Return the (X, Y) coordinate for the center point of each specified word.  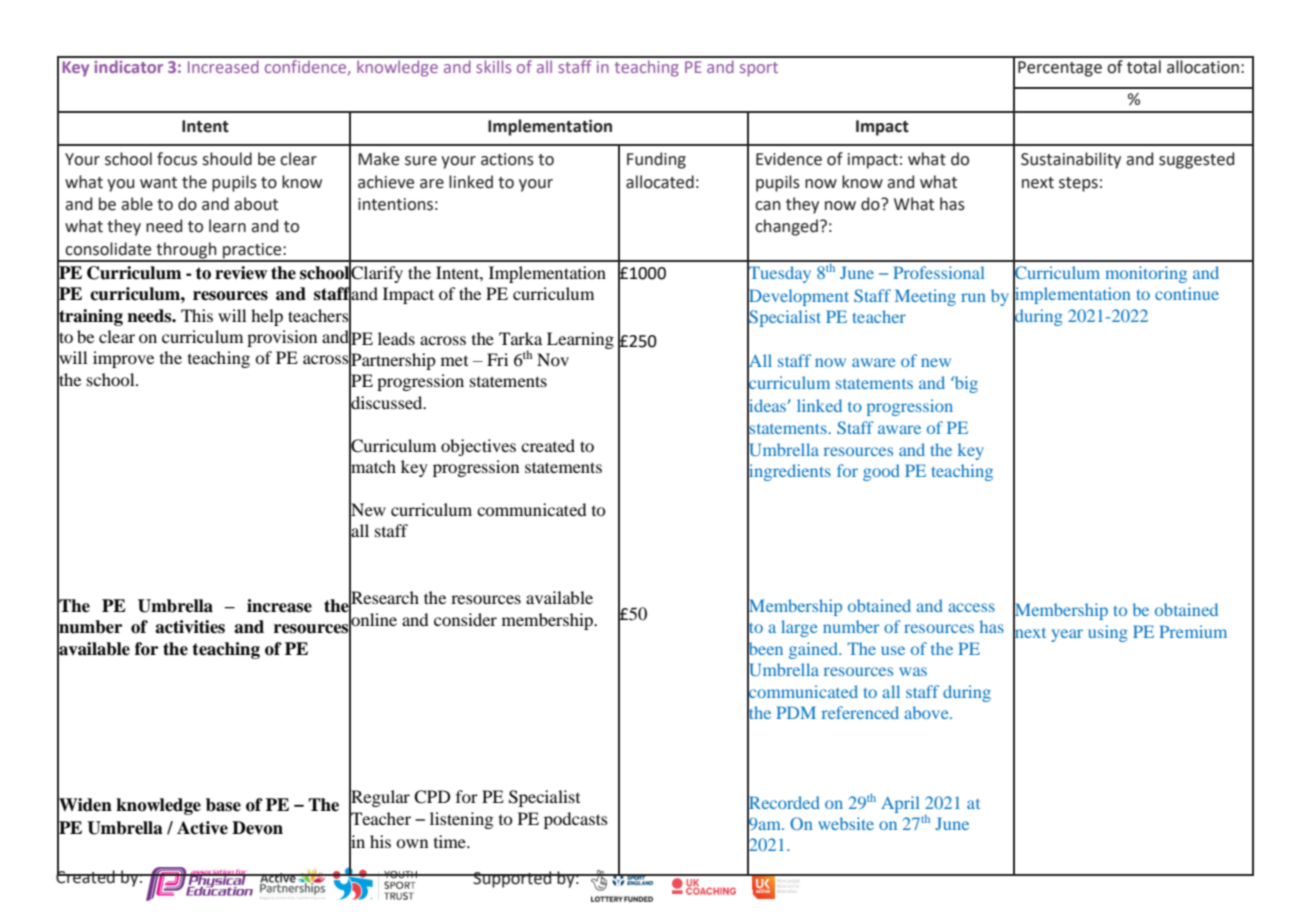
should (227, 159)
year (1067, 635)
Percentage (1060, 69)
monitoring (1146, 274)
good (881, 472)
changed (786, 227)
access (971, 607)
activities (190, 627)
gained (815, 650)
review (241, 273)
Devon (257, 828)
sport (759, 69)
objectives (478, 447)
